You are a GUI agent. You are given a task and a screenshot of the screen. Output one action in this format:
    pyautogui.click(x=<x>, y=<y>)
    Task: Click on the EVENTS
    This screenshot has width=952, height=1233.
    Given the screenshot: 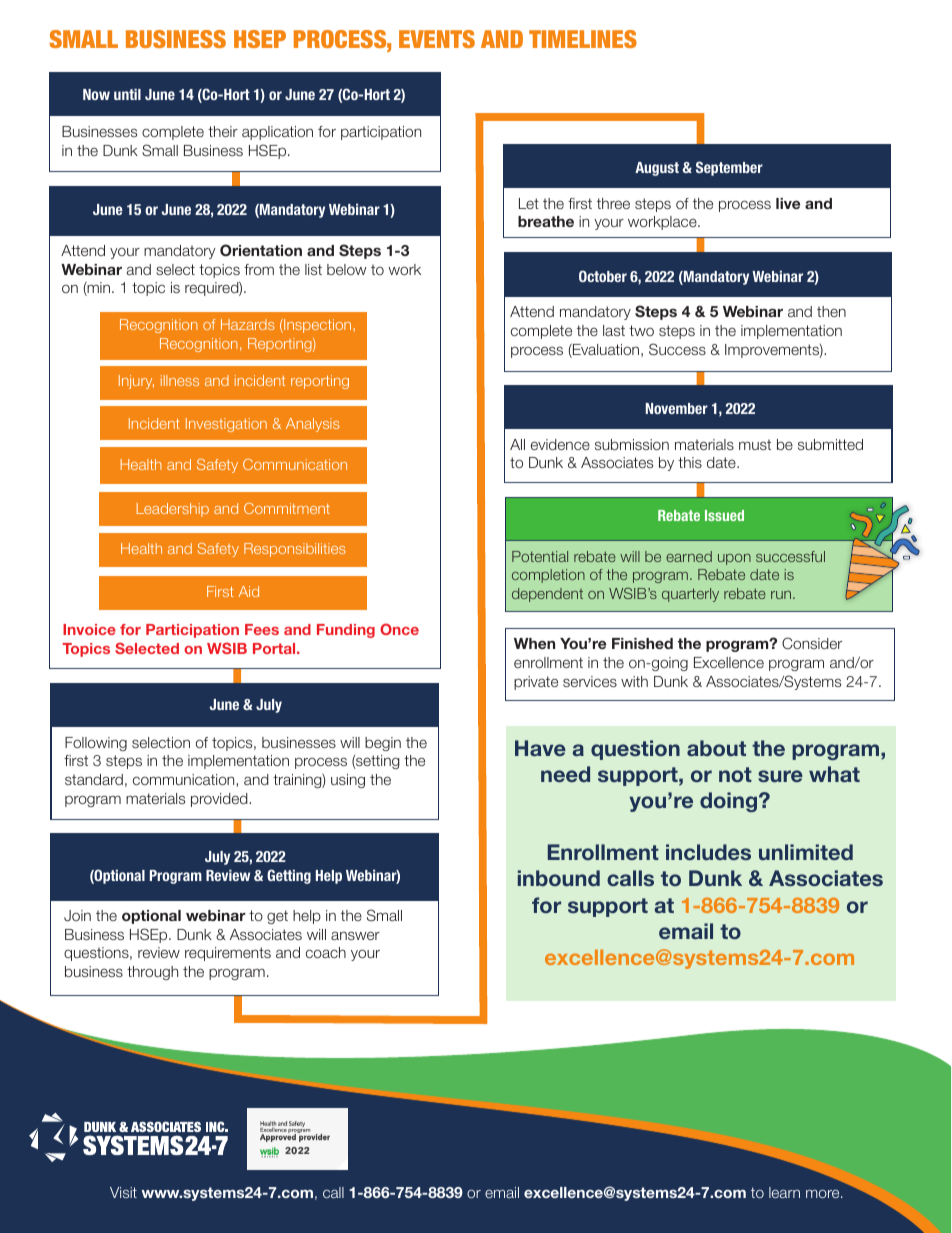 What is the action you would take?
    pyautogui.click(x=437, y=39)
